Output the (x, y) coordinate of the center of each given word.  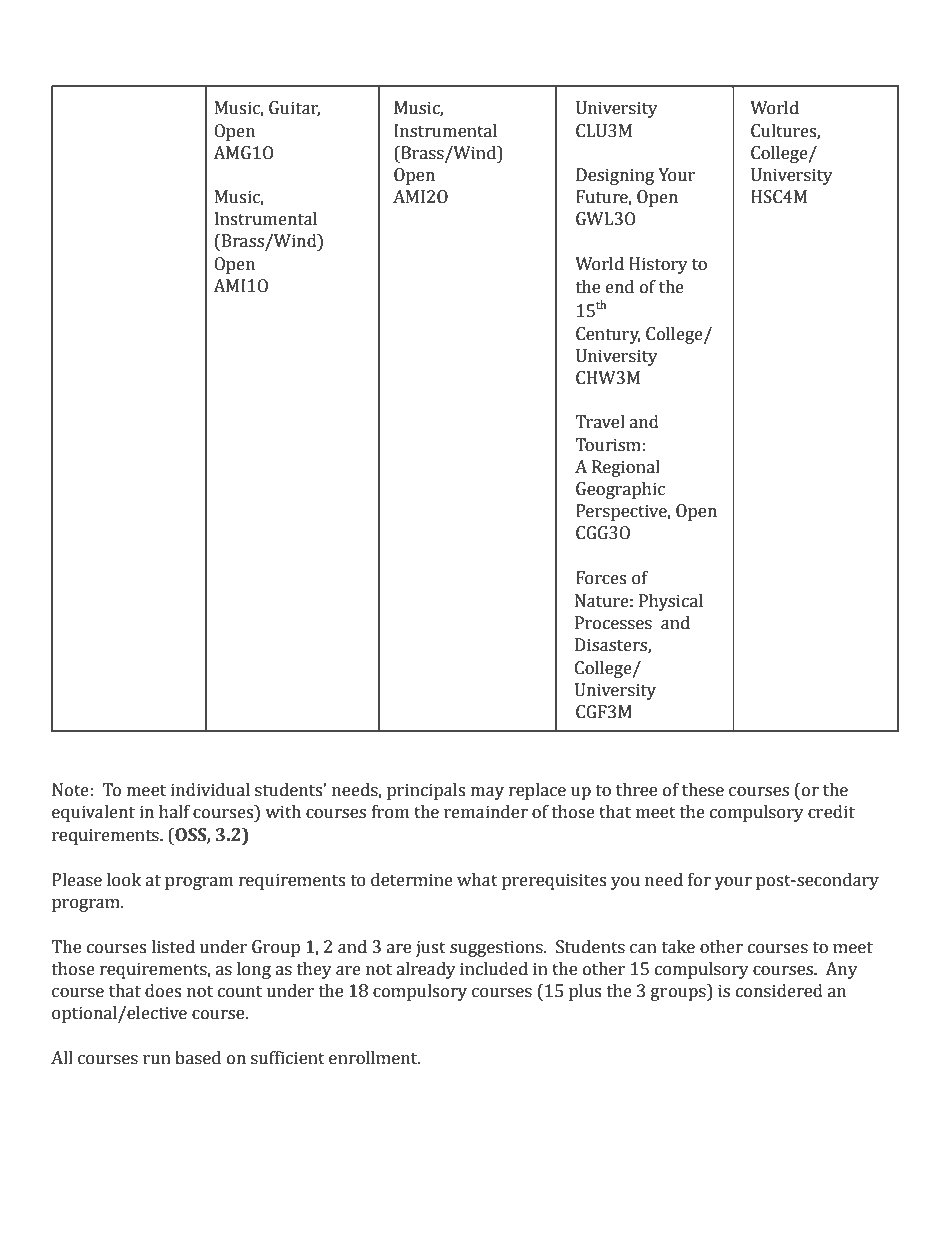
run (157, 1060)
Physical (671, 602)
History (658, 265)
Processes (613, 623)
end (620, 287)
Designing (615, 176)
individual (210, 790)
